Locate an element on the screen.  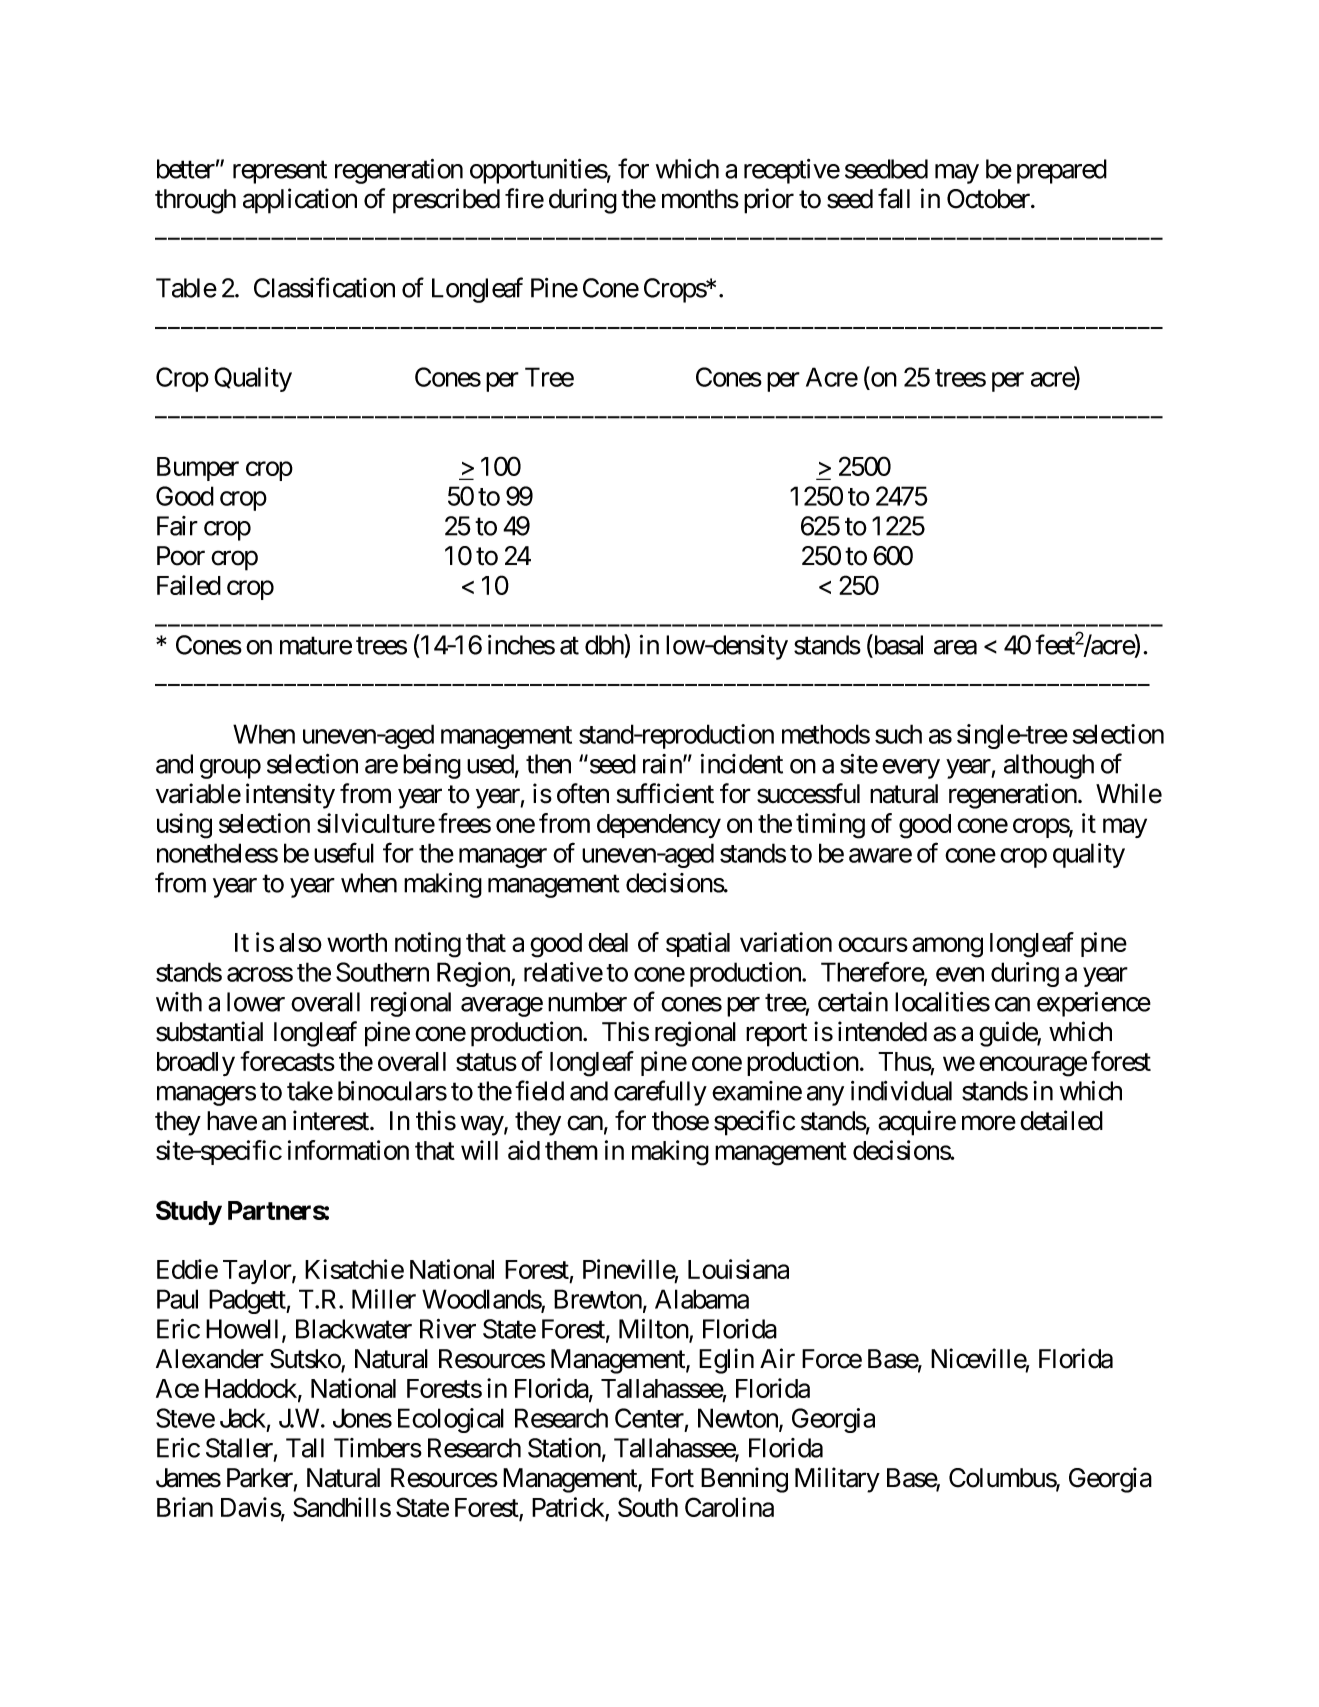
prior is located at coordinates (769, 201).
